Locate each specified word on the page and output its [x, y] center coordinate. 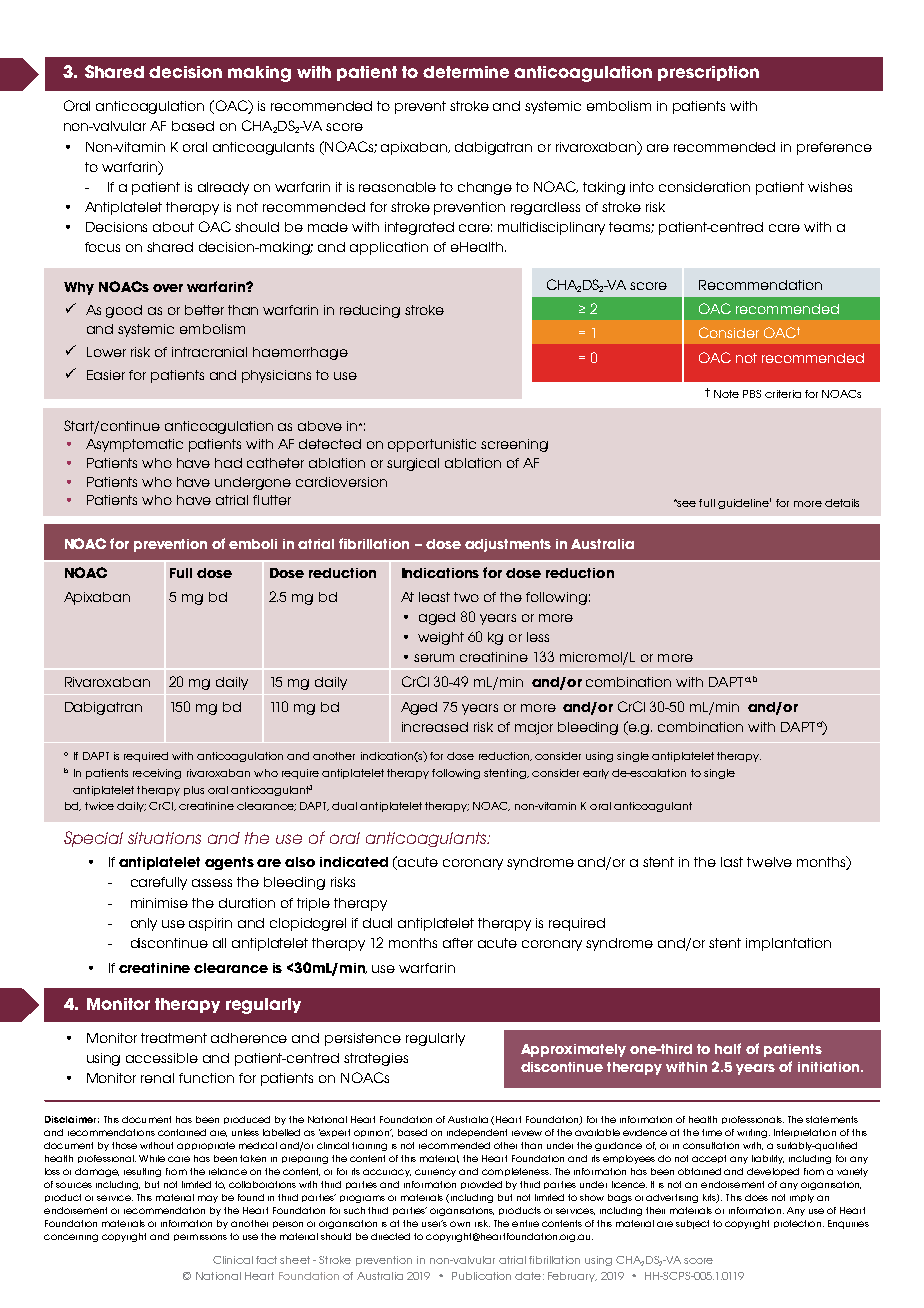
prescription [708, 73]
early [596, 774]
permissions [200, 1237]
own [460, 1224]
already [223, 188]
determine [466, 72]
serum [434, 658]
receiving [157, 774]
